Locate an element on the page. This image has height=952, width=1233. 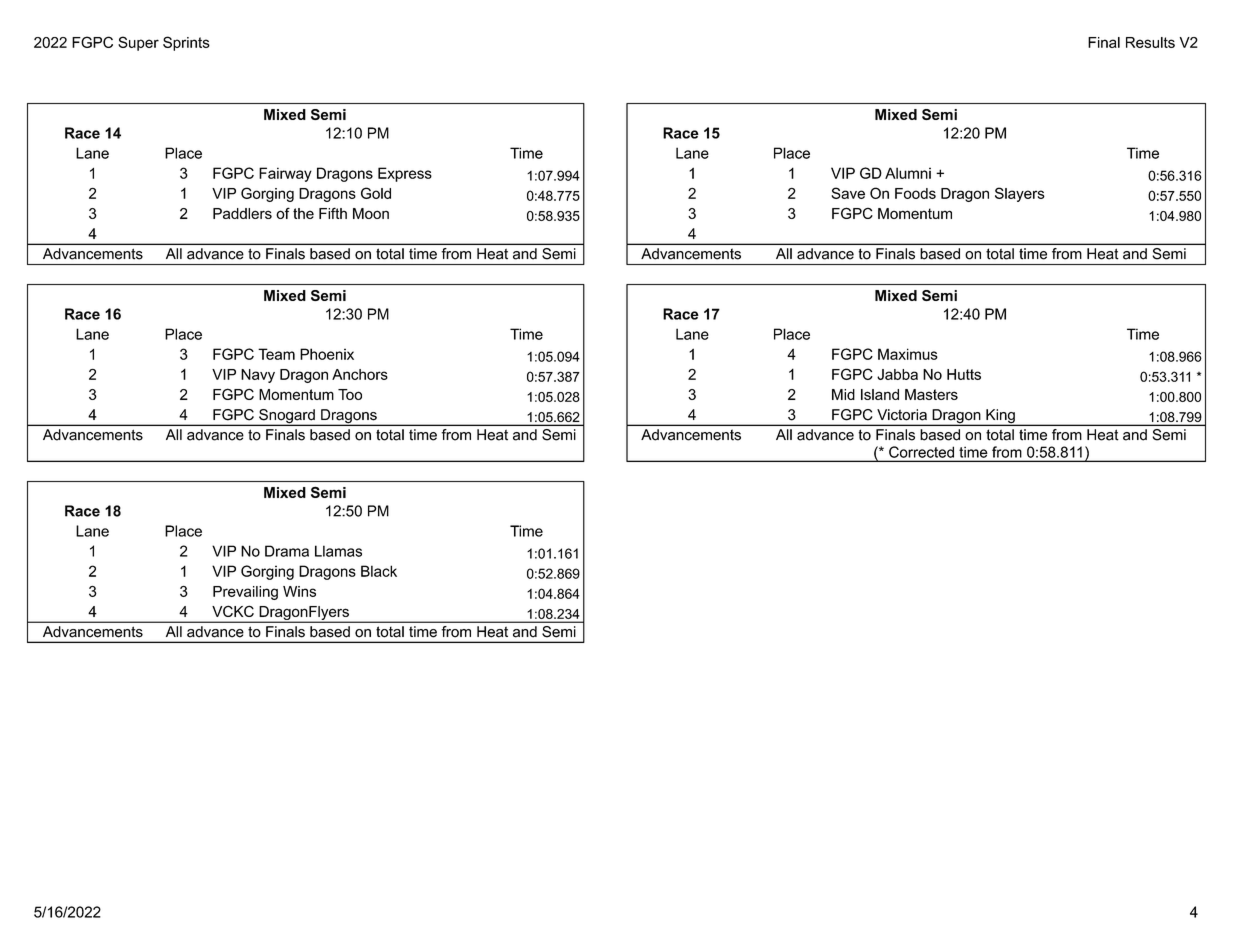
Express is located at coordinates (405, 174).
